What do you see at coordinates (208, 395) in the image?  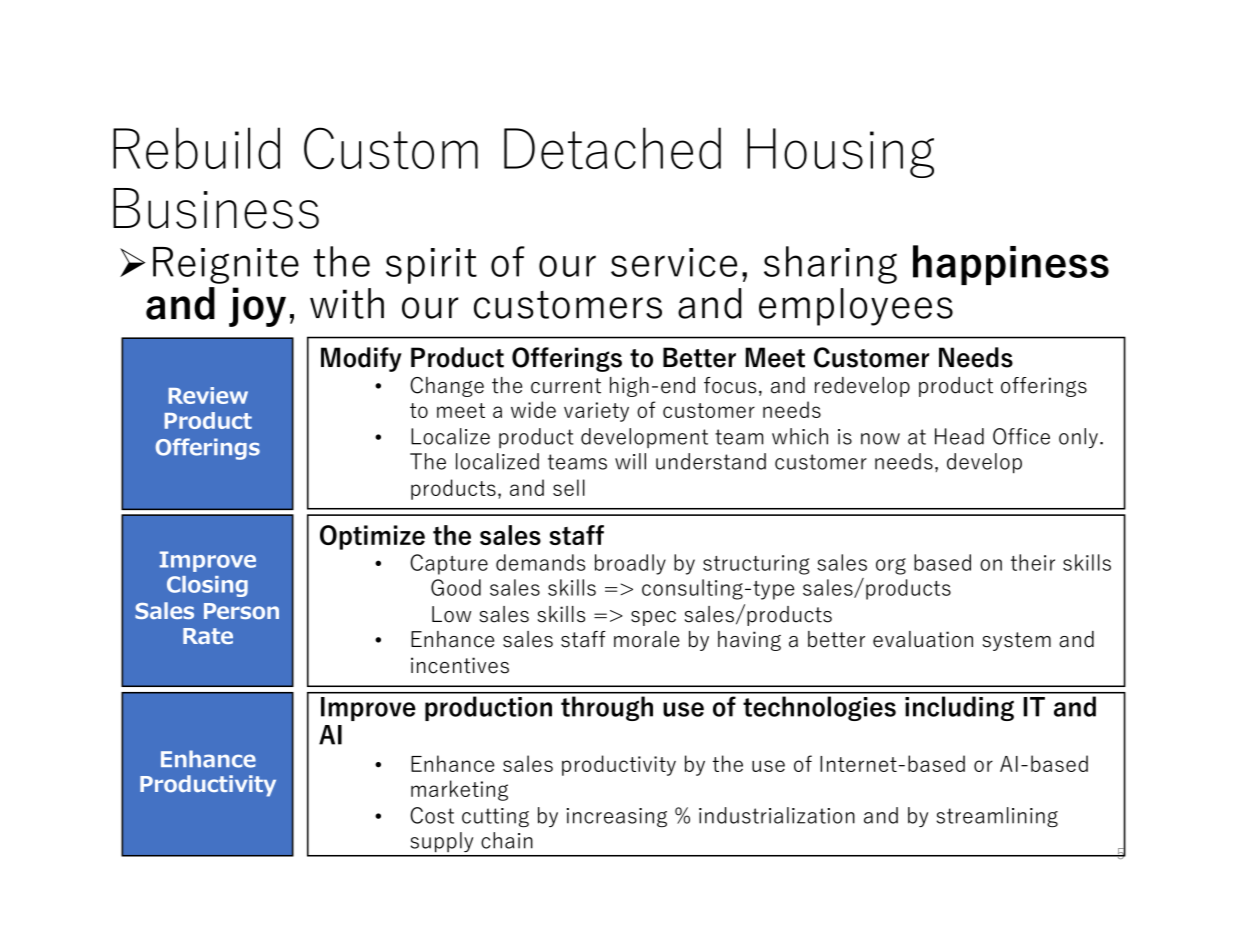 I see `Review` at bounding box center [208, 395].
